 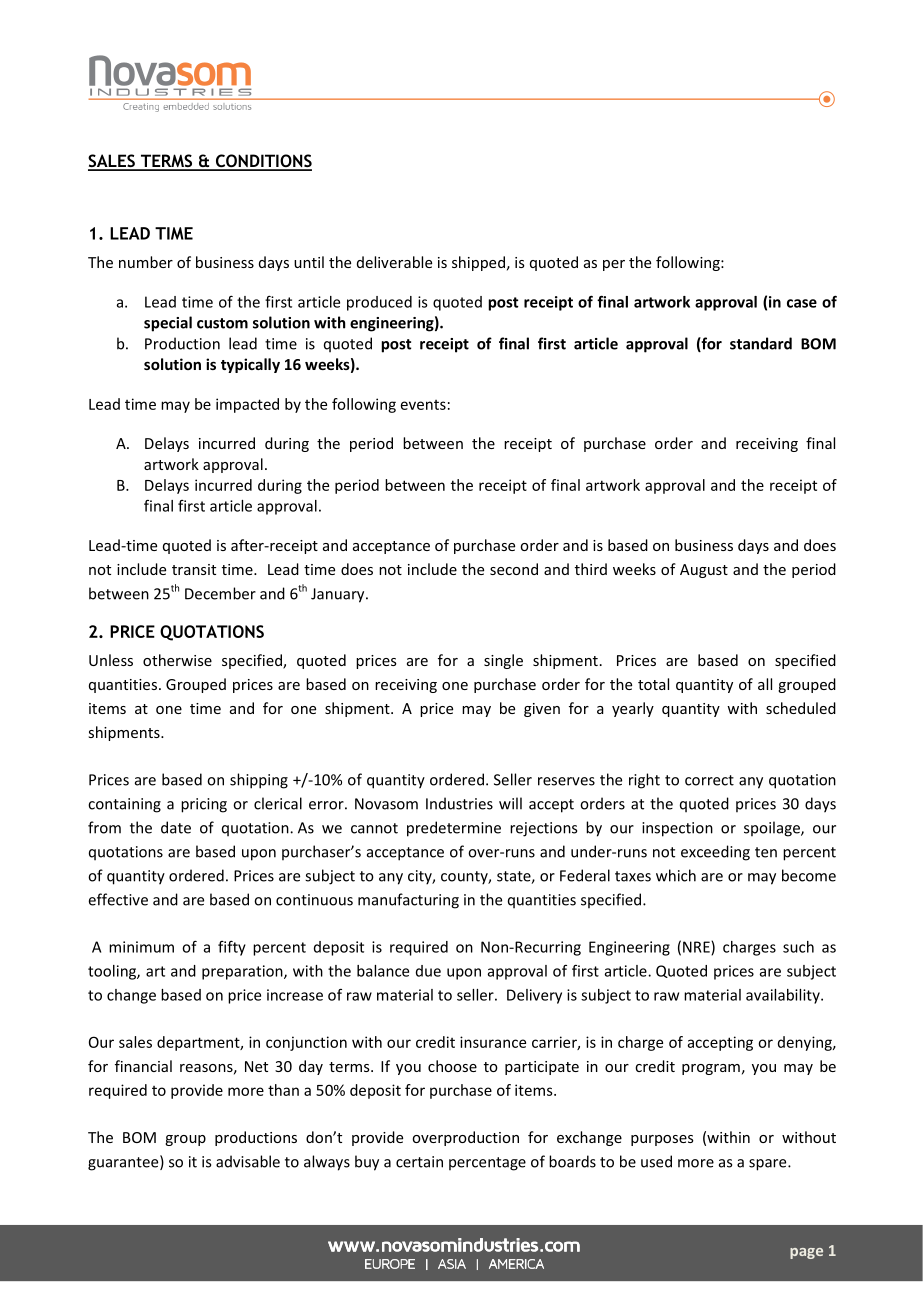 What do you see at coordinates (478, 263) in the image?
I see `shipped` at bounding box center [478, 263].
